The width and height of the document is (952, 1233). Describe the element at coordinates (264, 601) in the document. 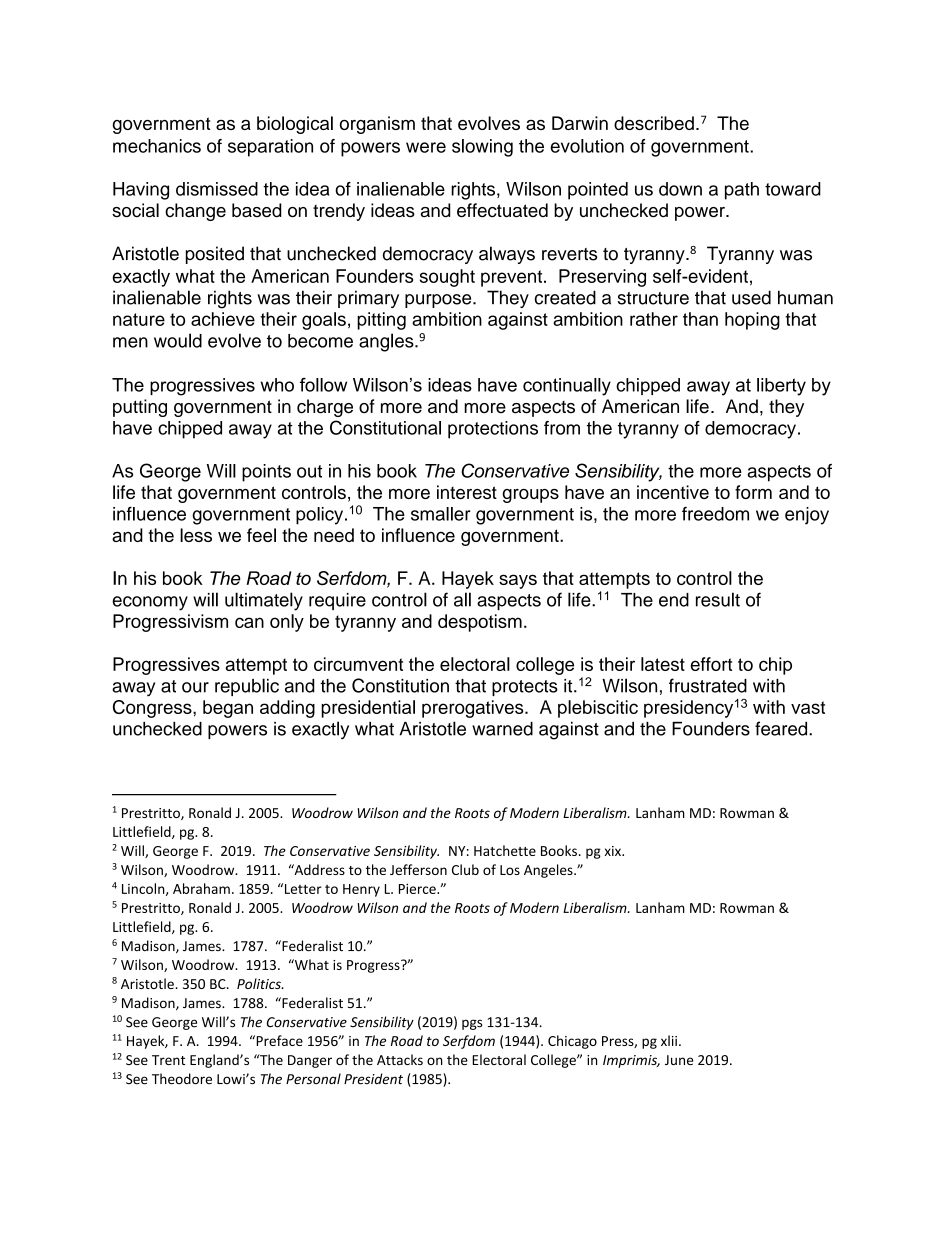

I see `ultimately` at that location.
